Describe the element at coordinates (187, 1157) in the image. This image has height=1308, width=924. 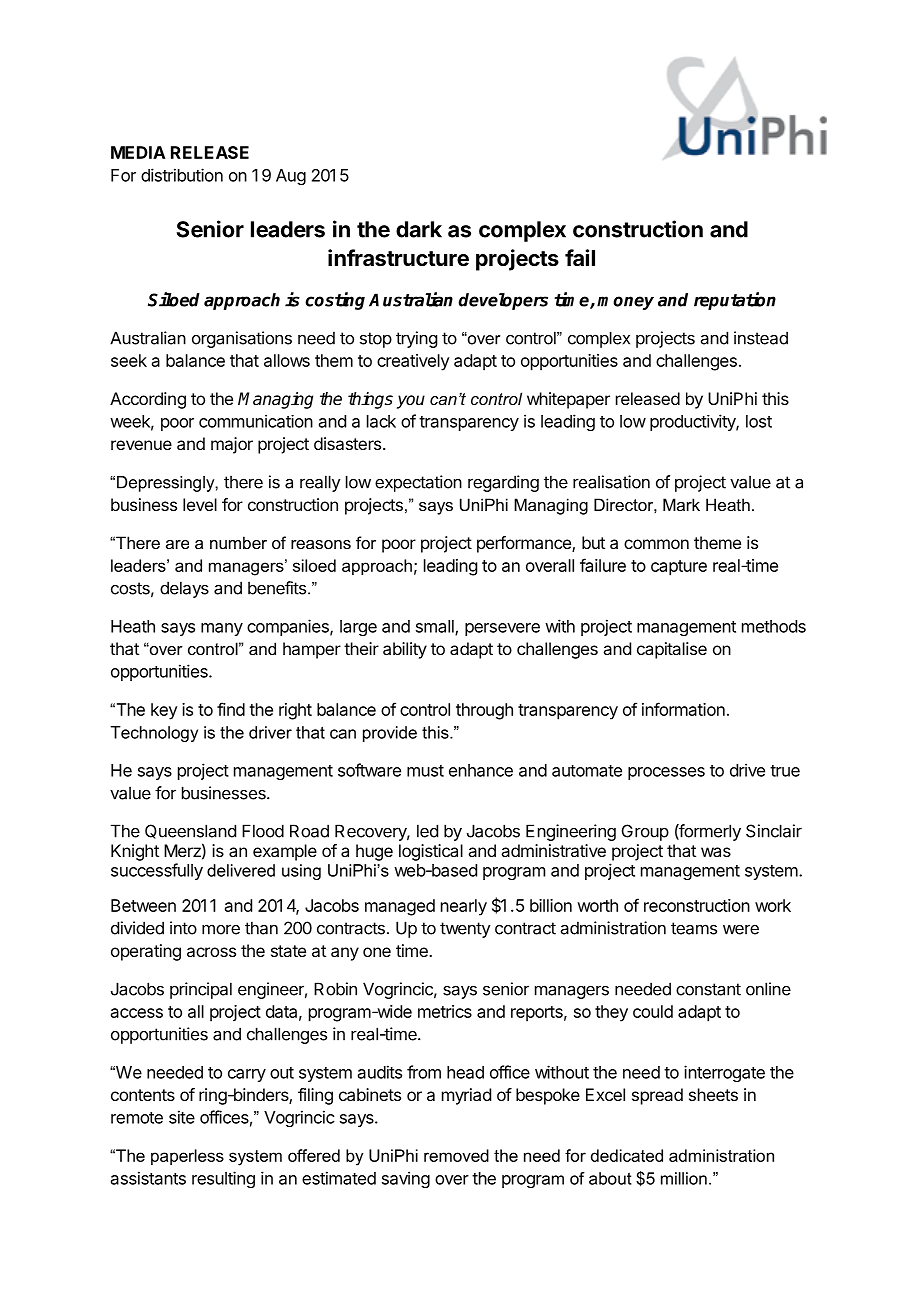
I see `paperless` at that location.
